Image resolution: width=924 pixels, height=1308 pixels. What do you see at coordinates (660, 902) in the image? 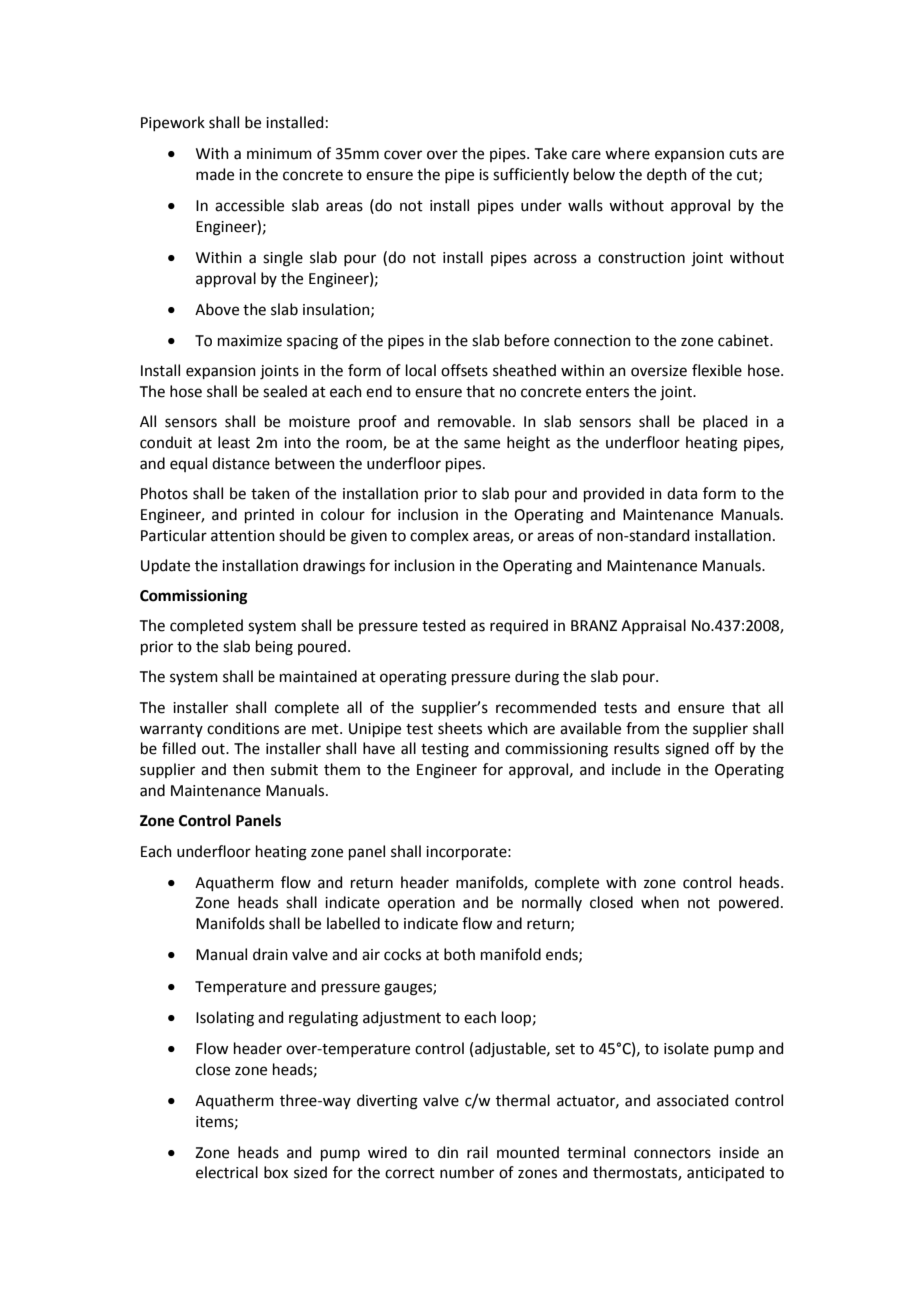
I see `when` at bounding box center [660, 902].
